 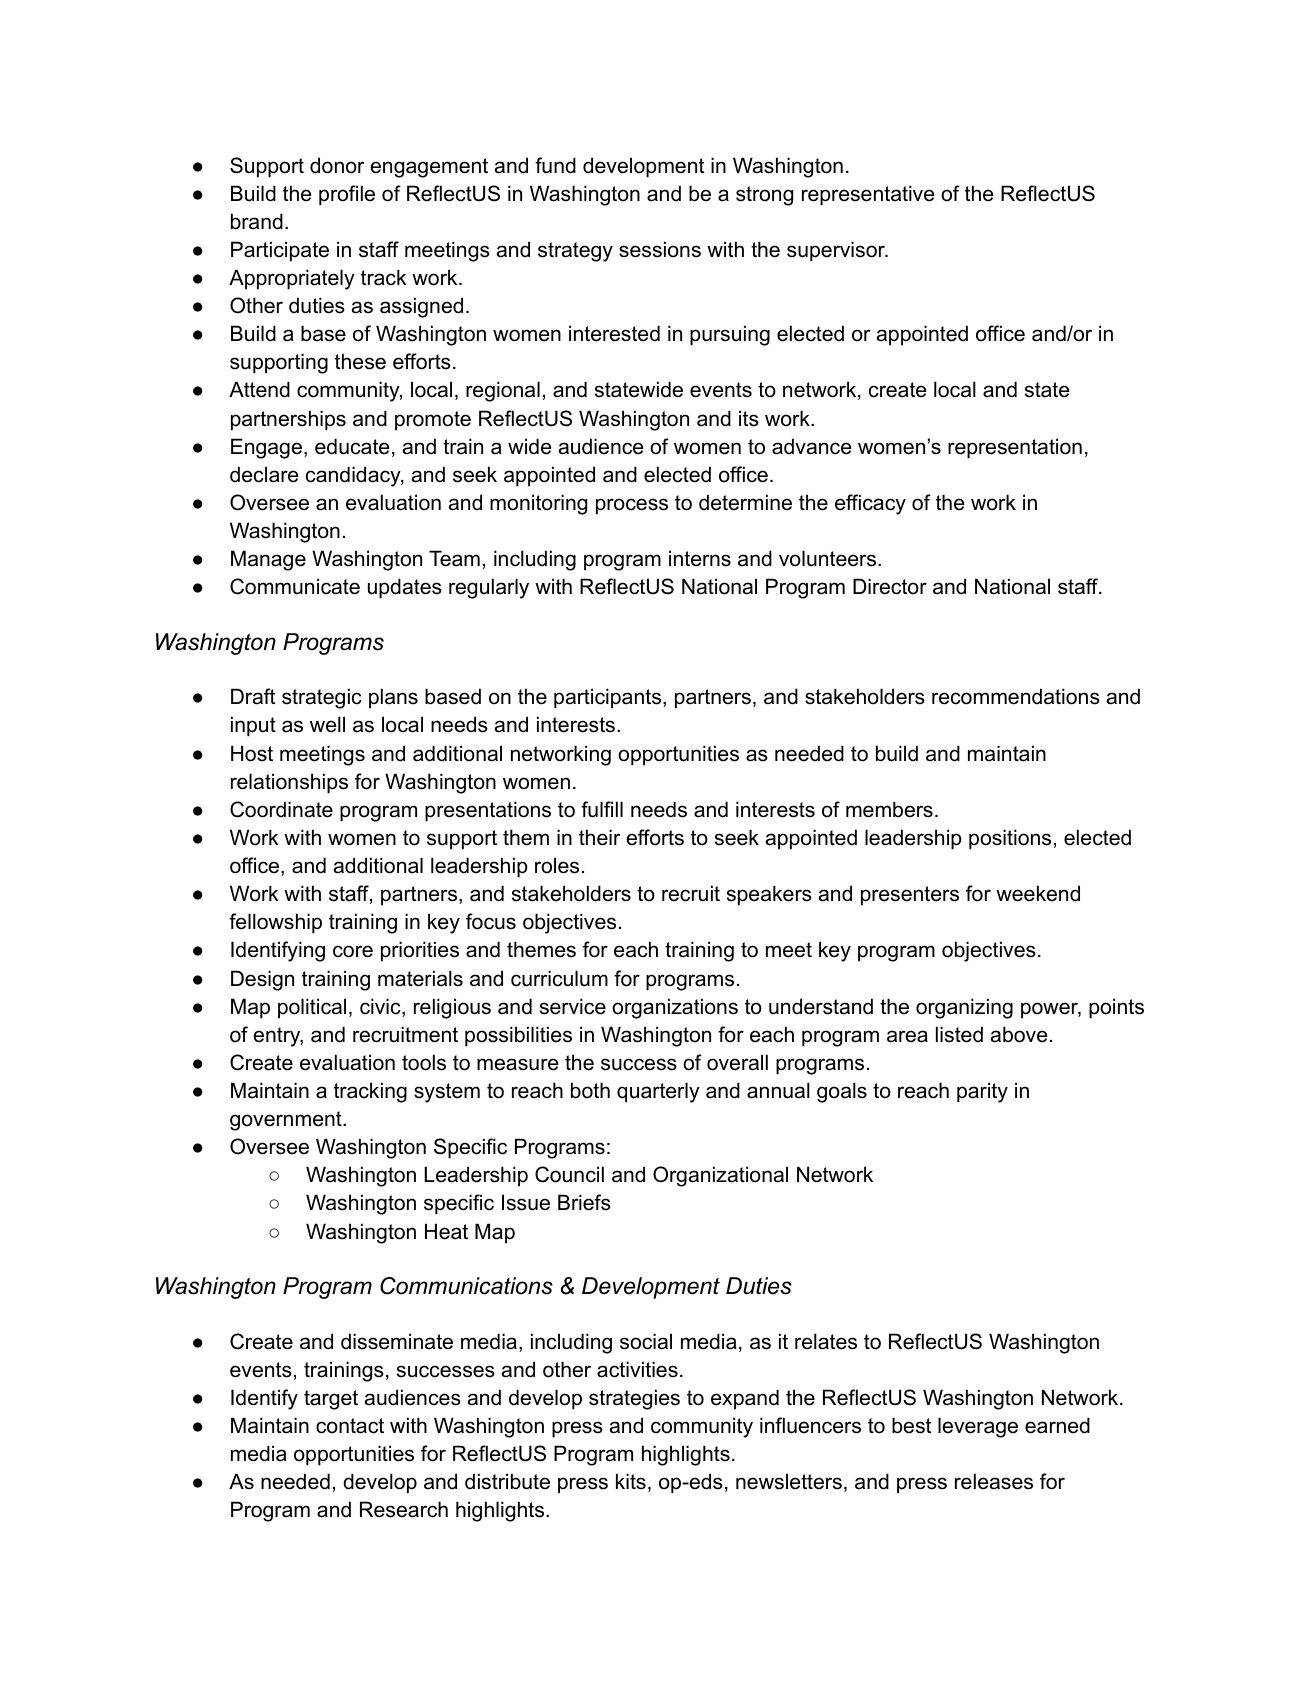 I want to click on representative, so click(x=868, y=195).
